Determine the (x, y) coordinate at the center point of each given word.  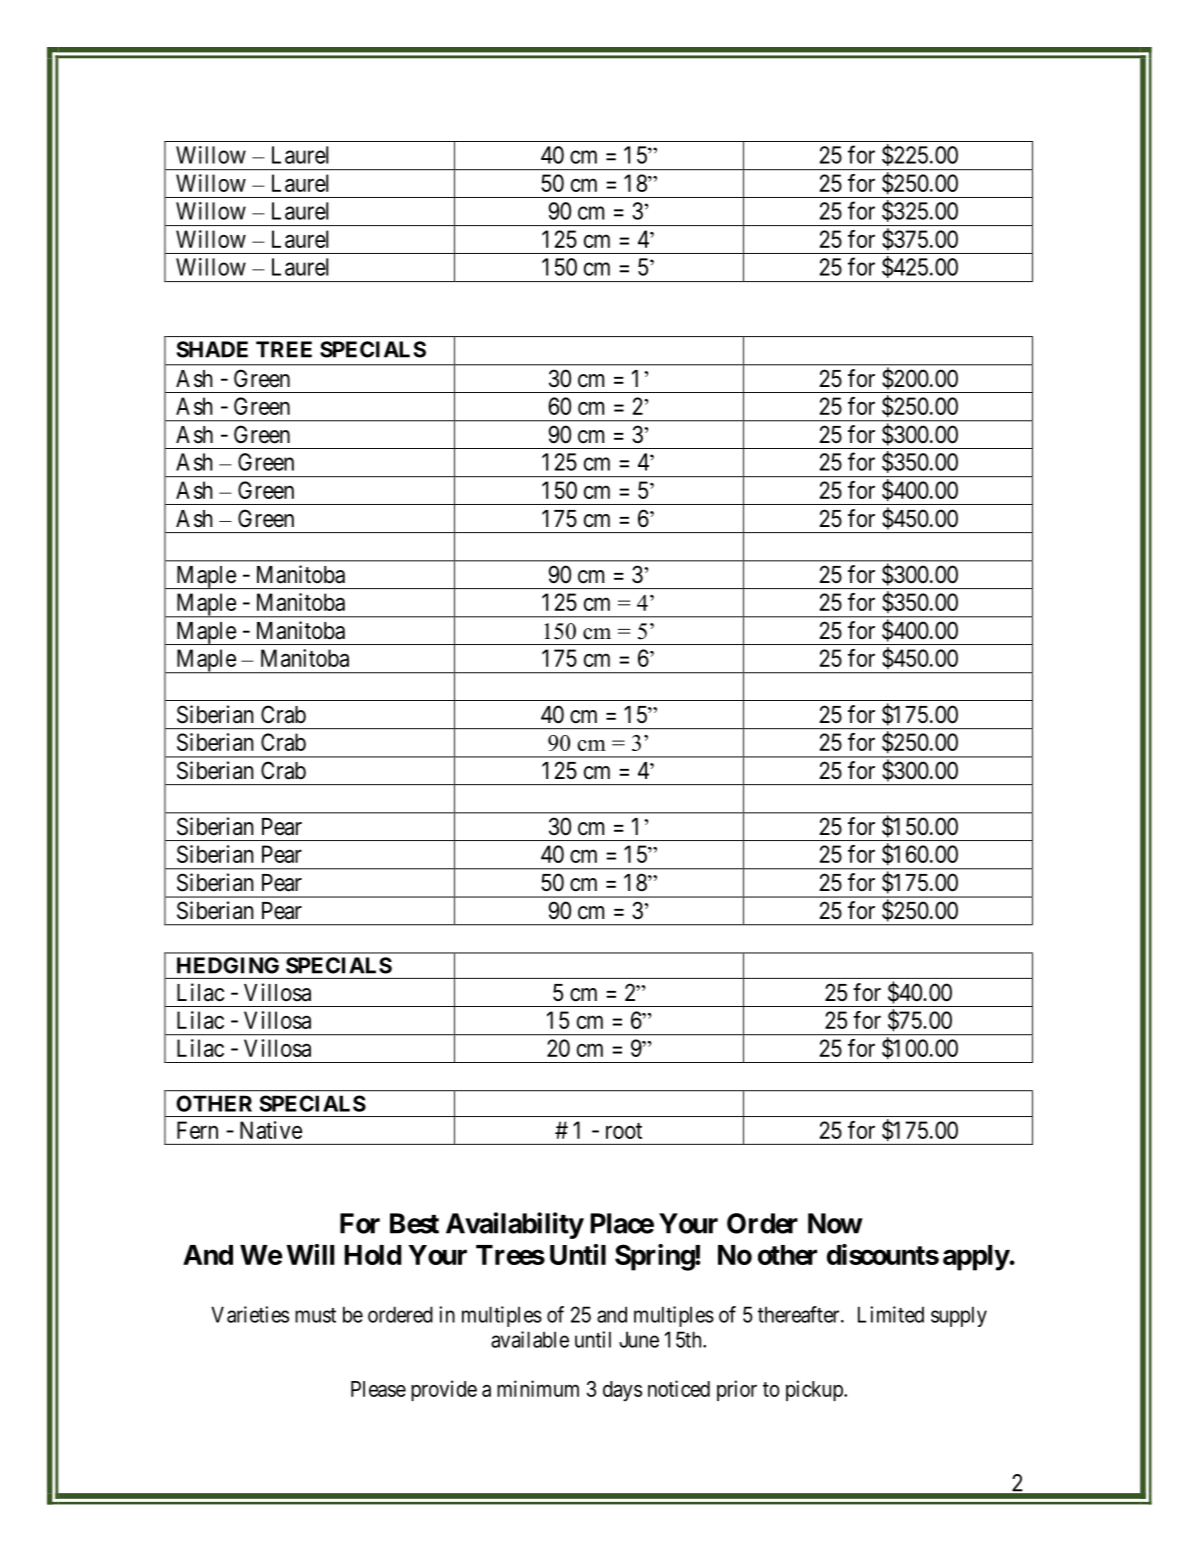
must (315, 1315)
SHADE (212, 349)
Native (271, 1130)
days (622, 1391)
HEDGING (228, 965)
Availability (515, 1225)
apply (976, 1258)
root (624, 1131)
